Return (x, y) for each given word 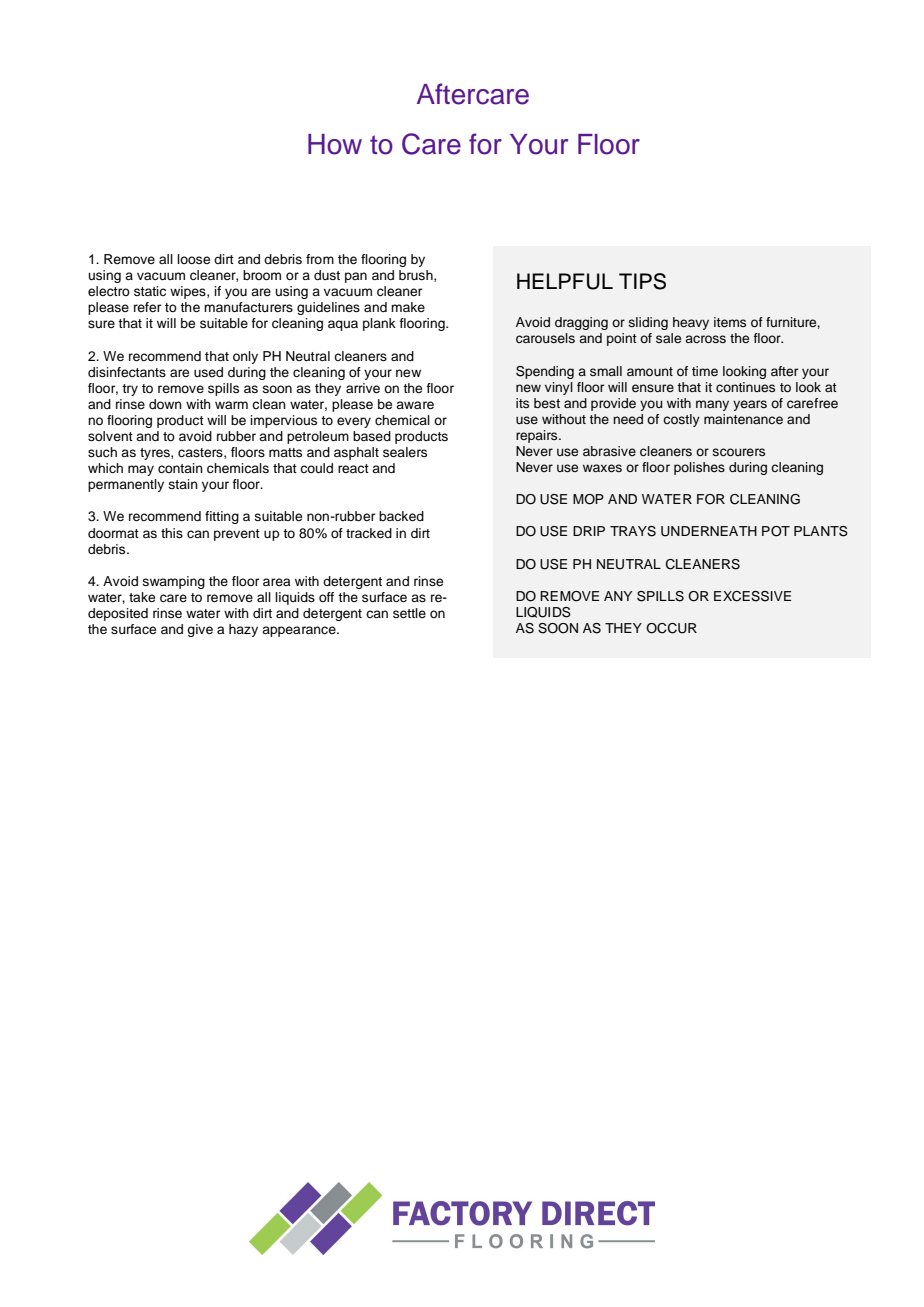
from (320, 259)
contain (180, 468)
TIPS (642, 281)
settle (409, 613)
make (408, 307)
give (200, 630)
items (730, 322)
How (335, 144)
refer (147, 307)
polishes (699, 468)
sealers (405, 452)
